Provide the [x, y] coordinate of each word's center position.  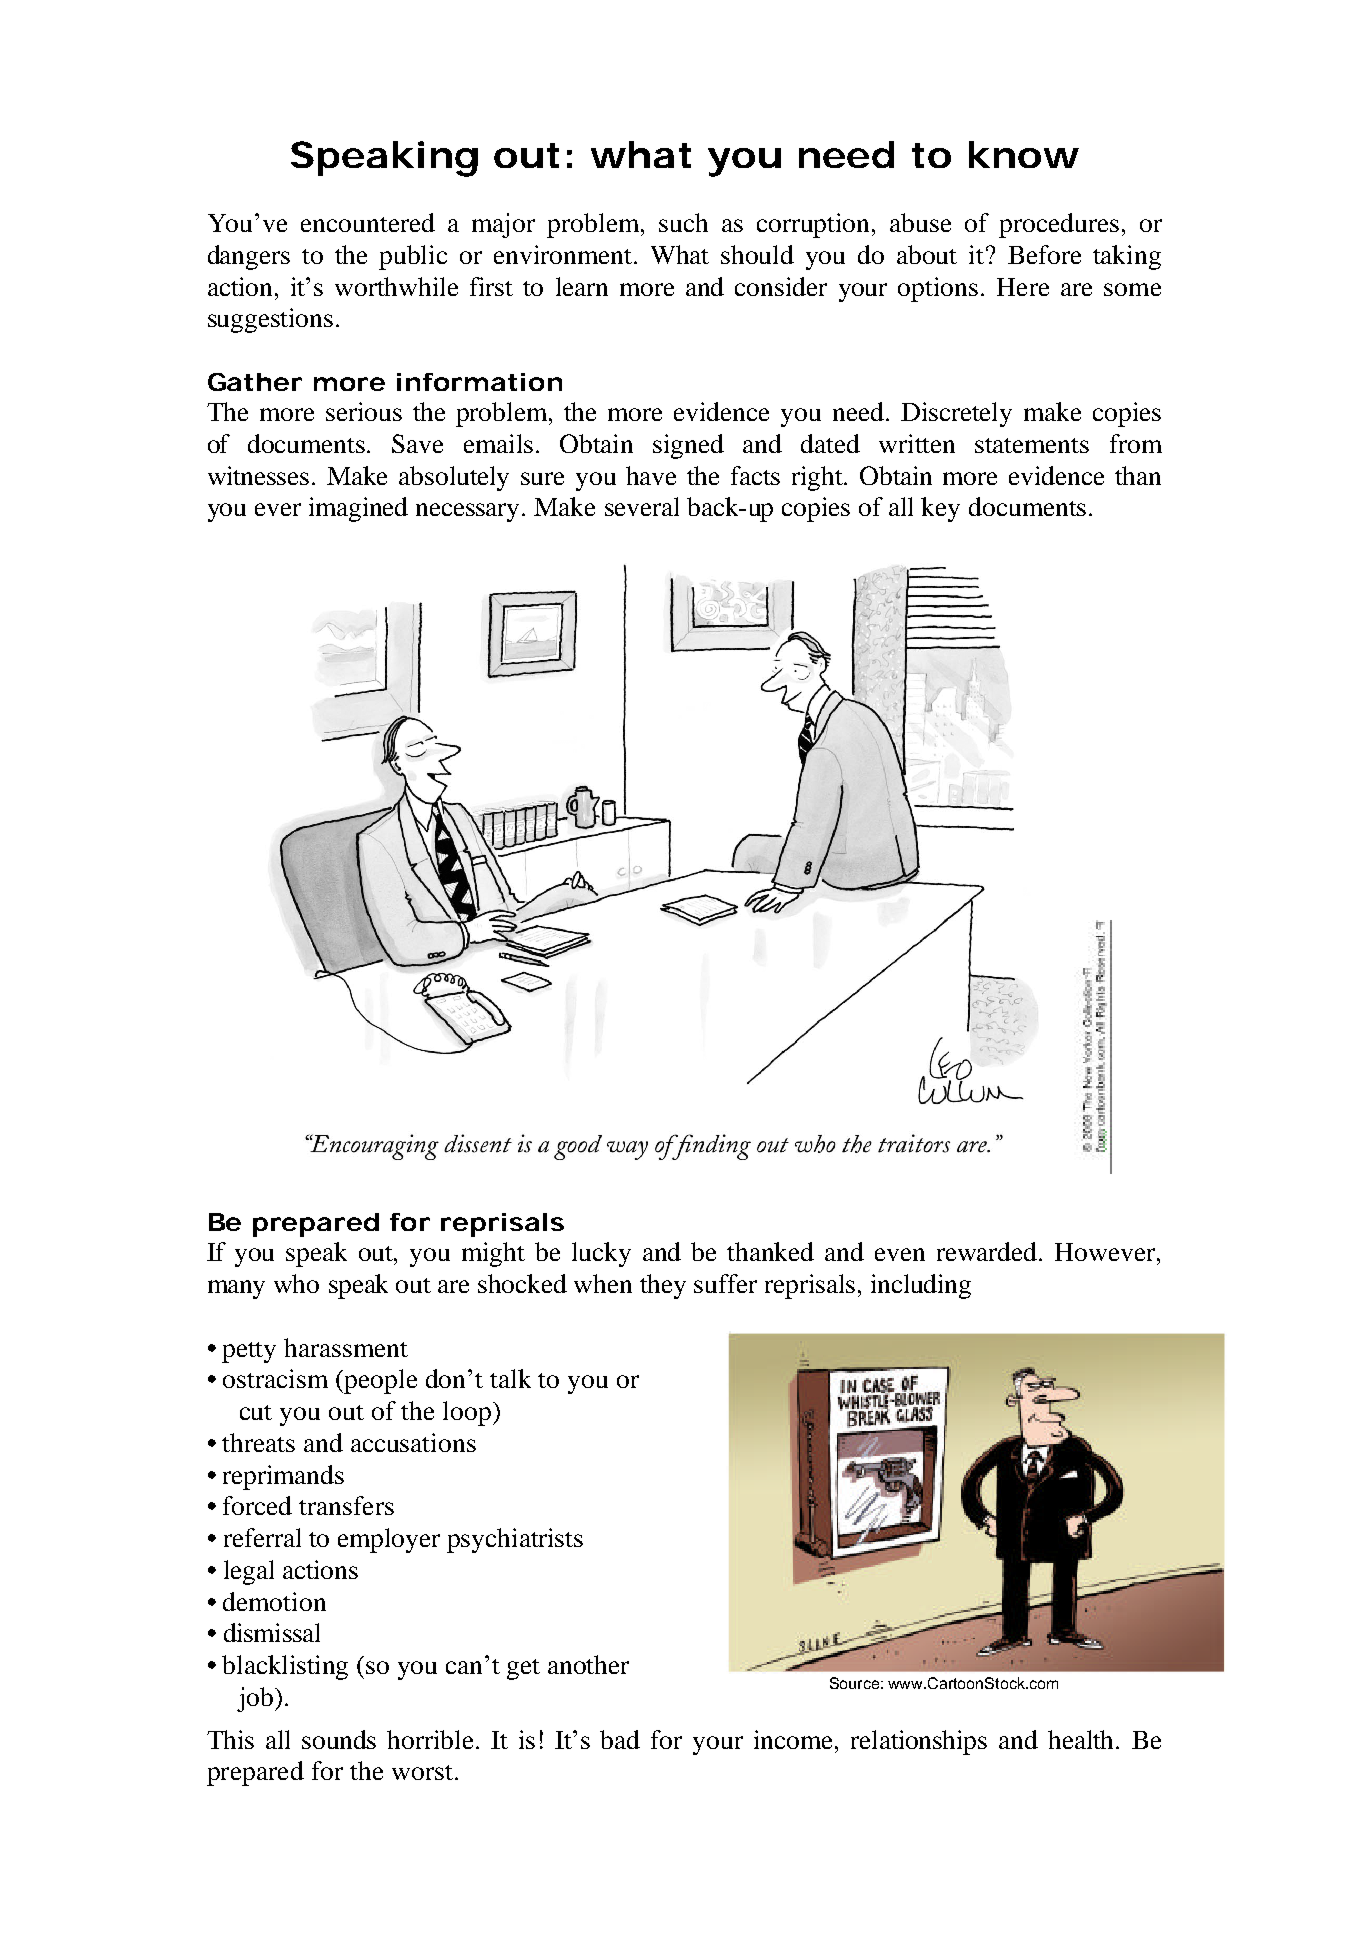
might [493, 1254]
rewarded [988, 1251]
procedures [1059, 225]
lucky [601, 1254]
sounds [339, 1739]
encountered [368, 222]
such [683, 222]
